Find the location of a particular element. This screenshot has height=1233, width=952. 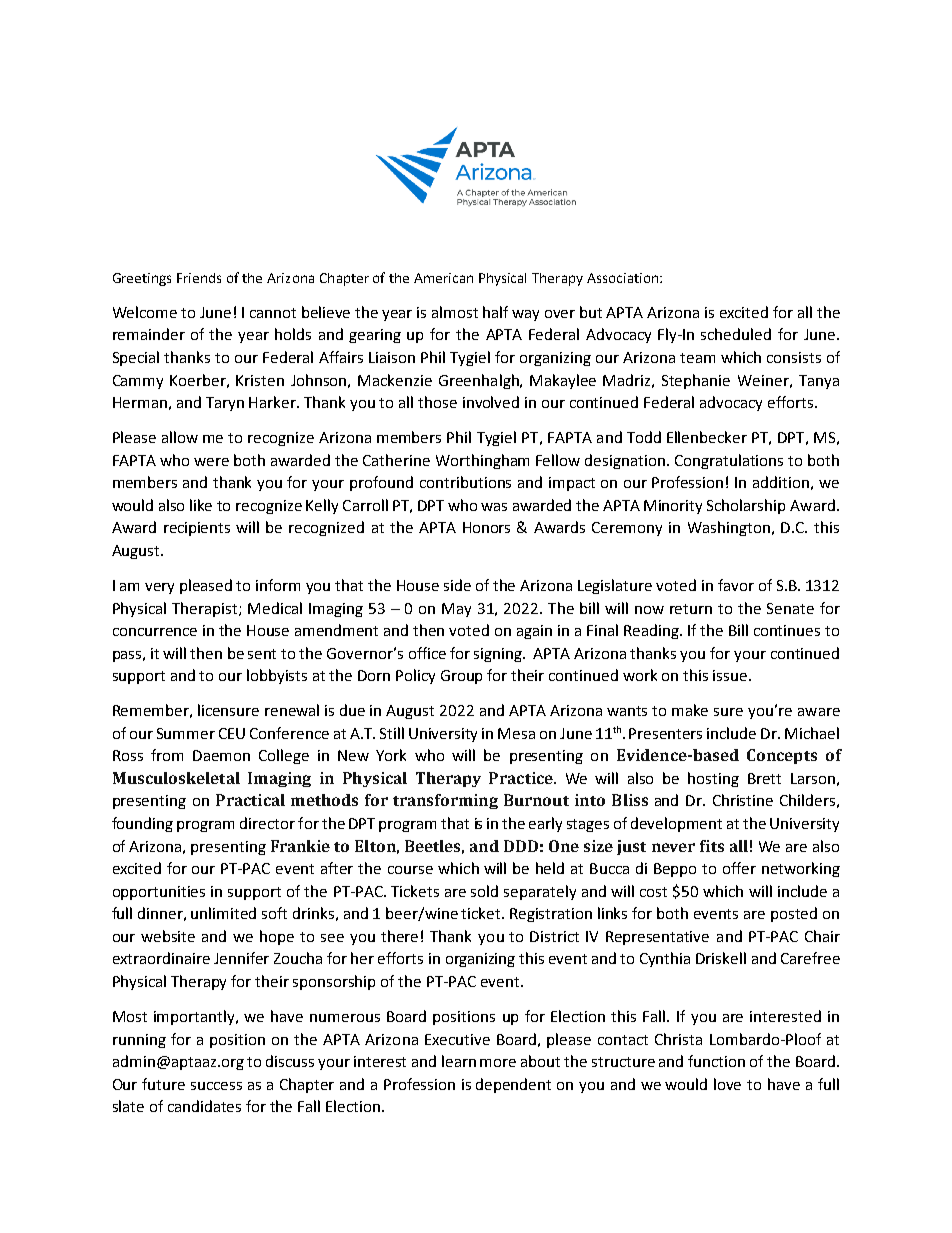

contributions is located at coordinates (465, 482).
